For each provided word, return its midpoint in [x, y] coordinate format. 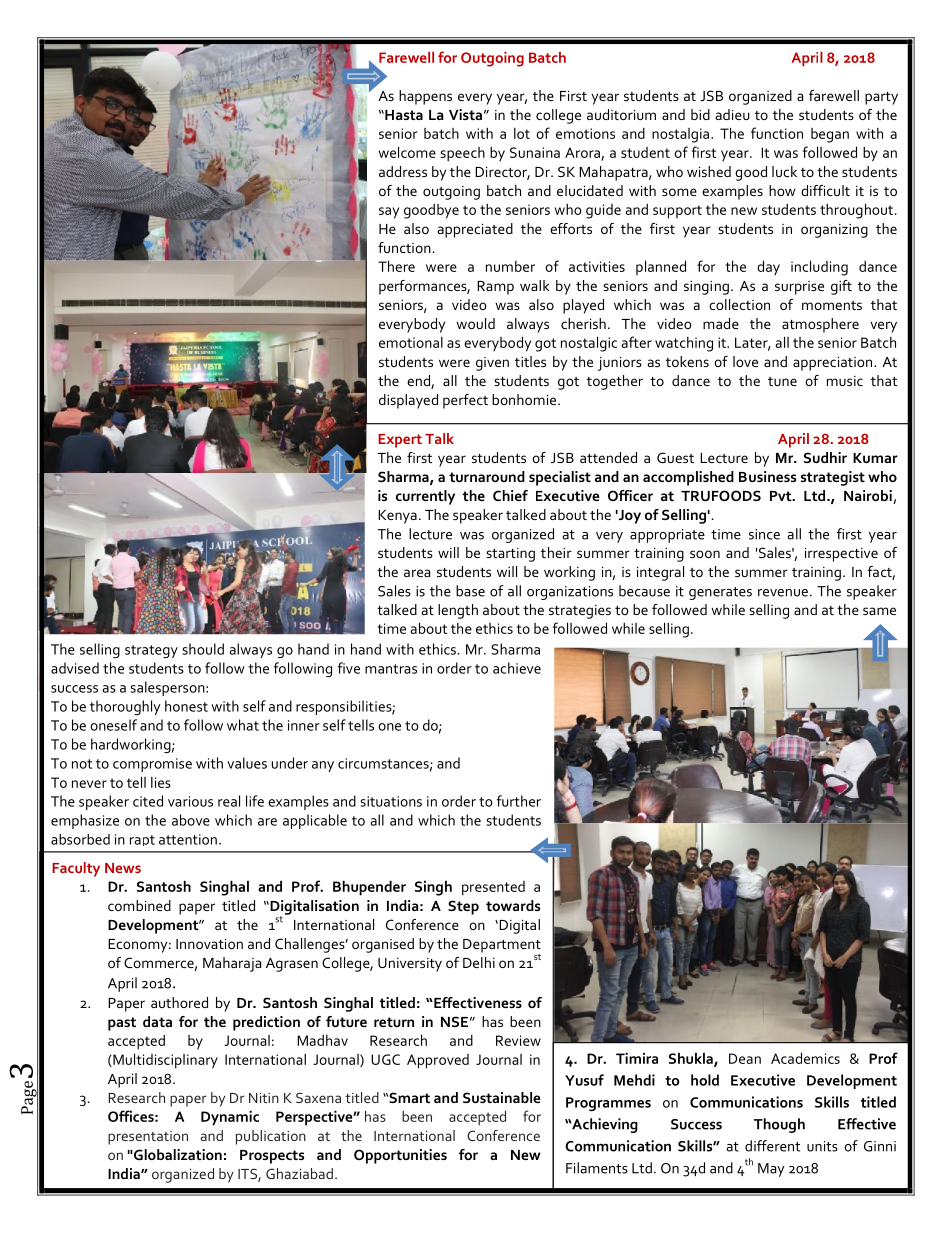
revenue [783, 593]
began [830, 135]
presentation [148, 1138]
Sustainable [502, 1097]
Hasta [403, 115]
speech [462, 154]
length [458, 611]
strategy [151, 651]
